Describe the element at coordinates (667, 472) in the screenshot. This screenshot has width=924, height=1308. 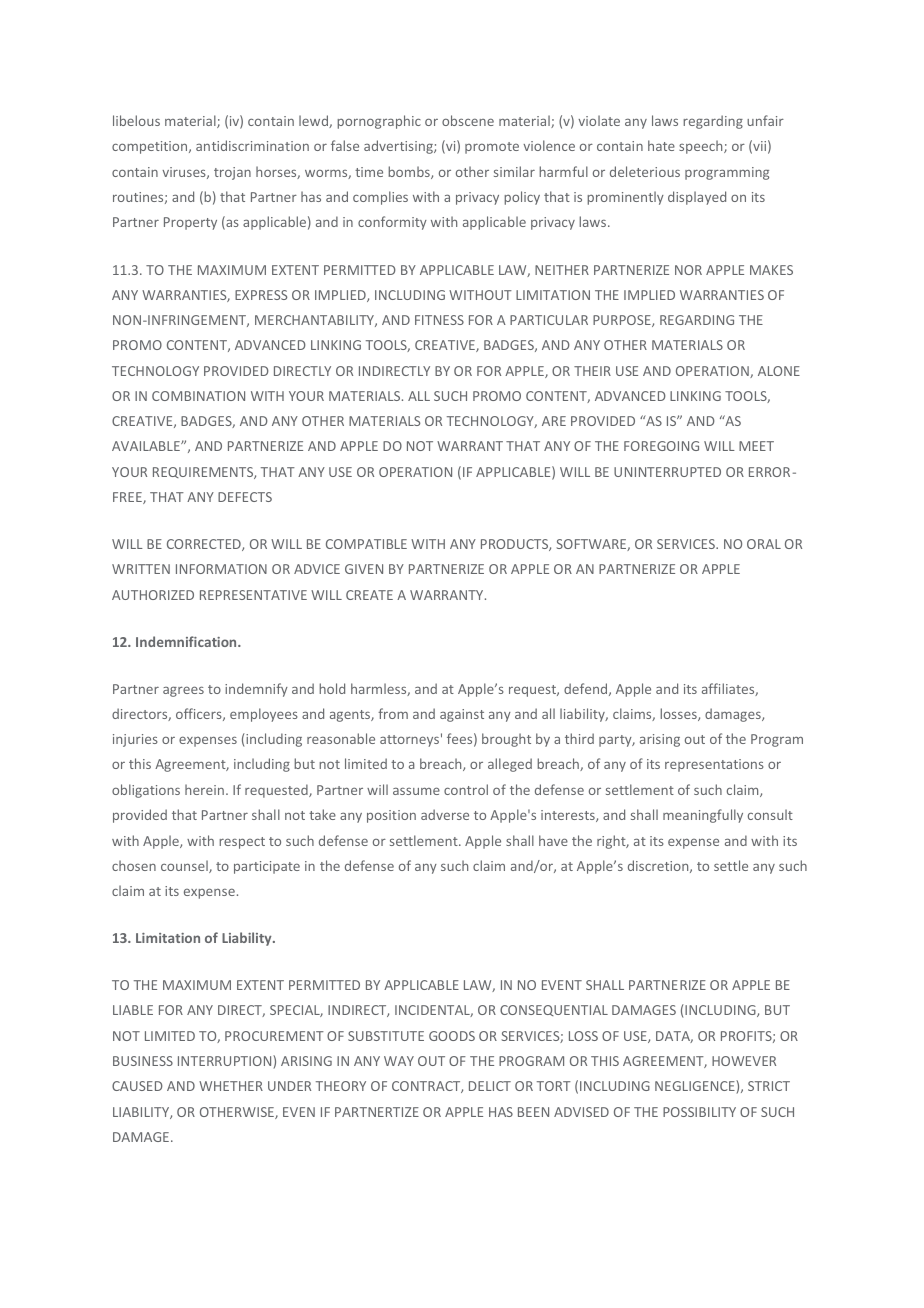
I see `UNINTERRUPTED` at that location.
